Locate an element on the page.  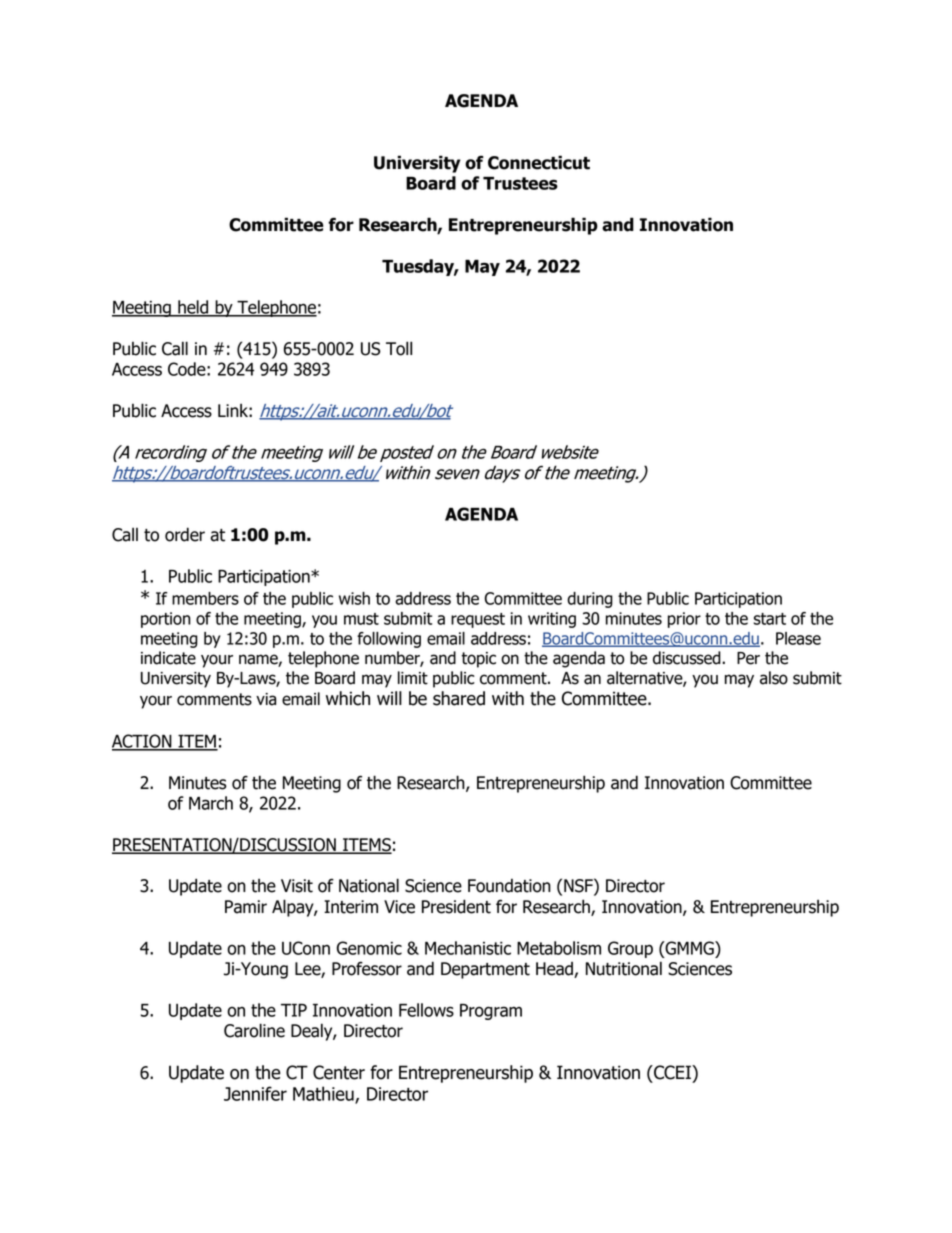
held is located at coordinates (193, 308).
